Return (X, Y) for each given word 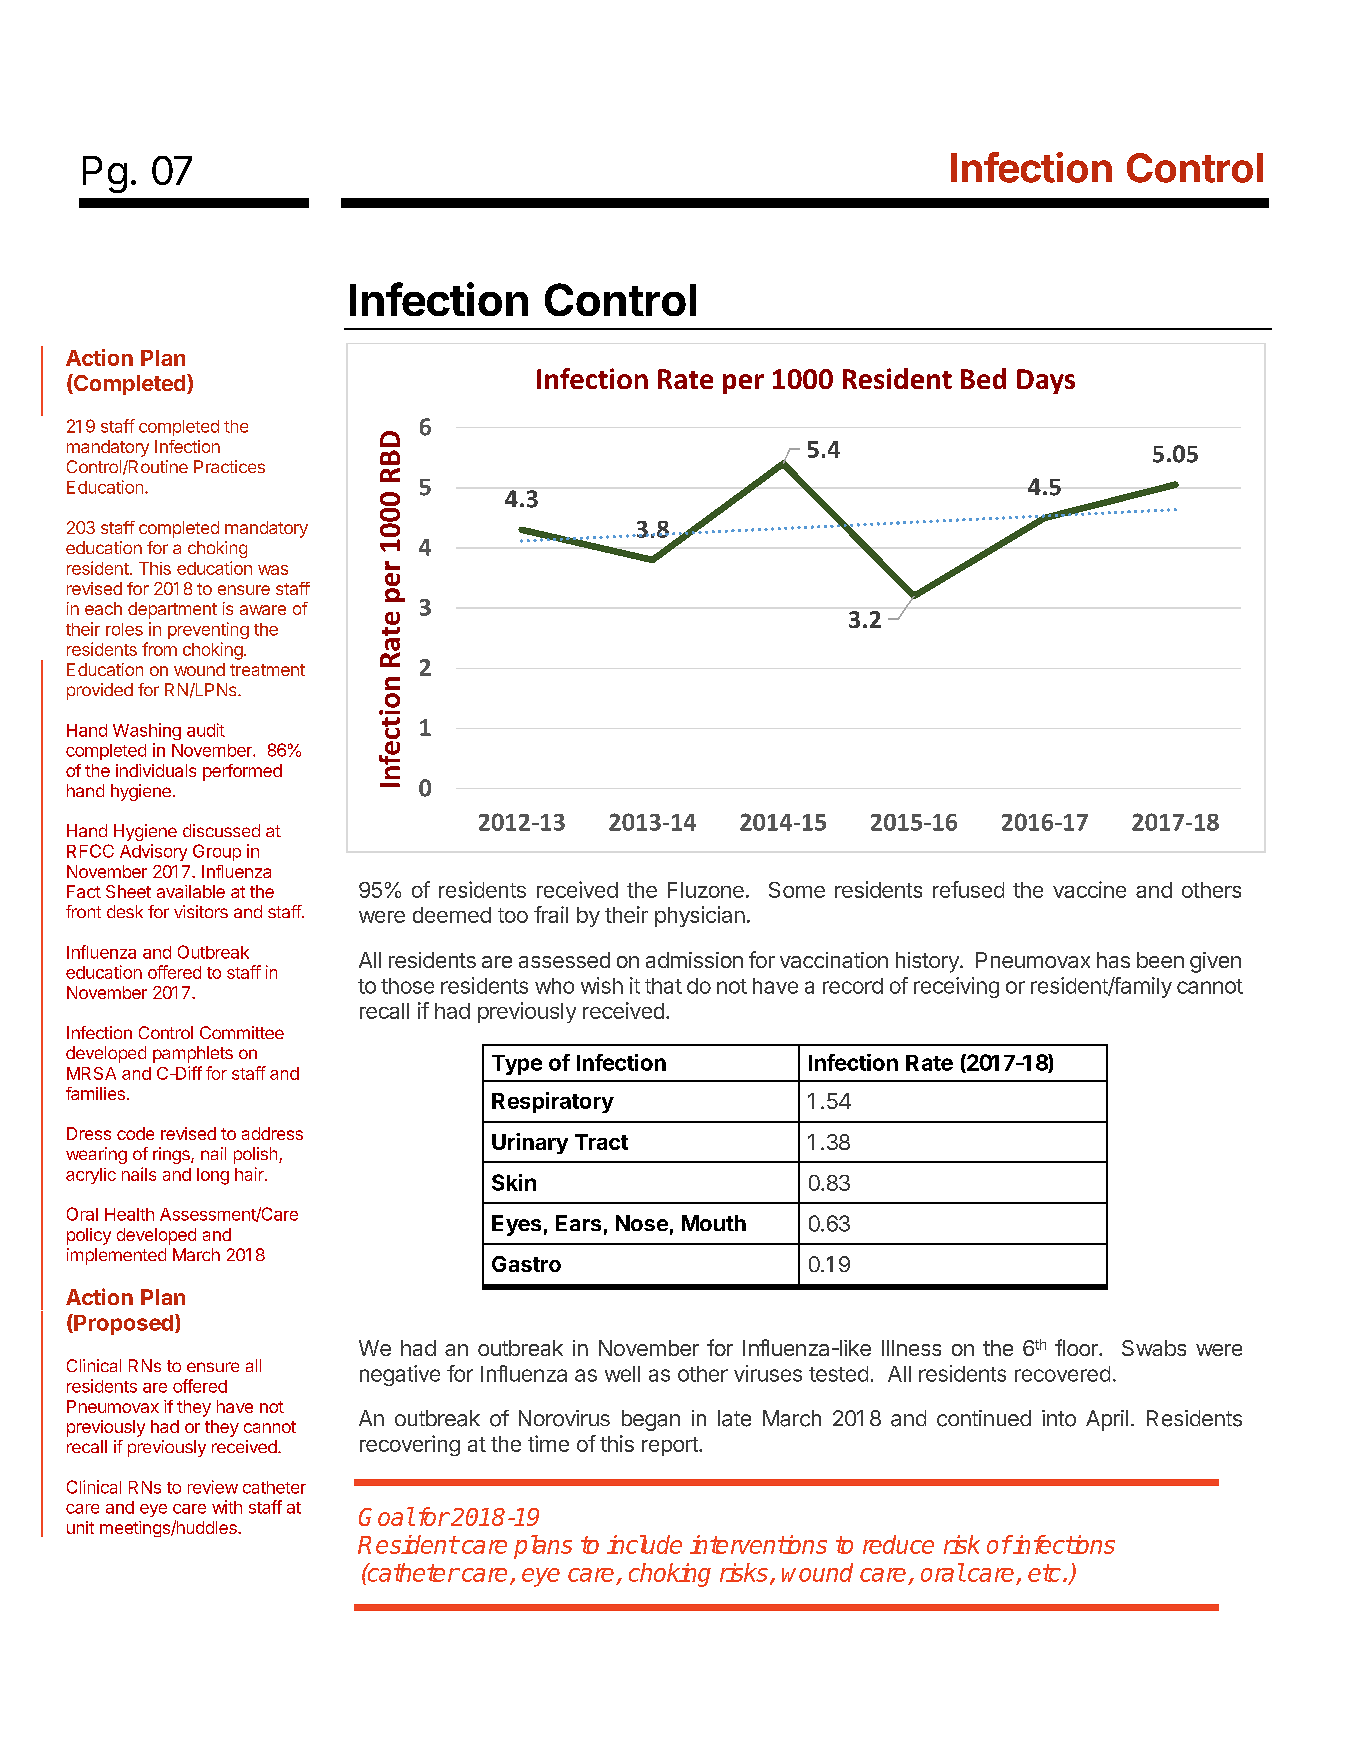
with (227, 1507)
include (644, 1544)
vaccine (1089, 889)
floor (1077, 1347)
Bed (983, 378)
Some (797, 890)
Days (1046, 381)
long (213, 1176)
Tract (601, 1142)
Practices (229, 466)
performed (242, 772)
